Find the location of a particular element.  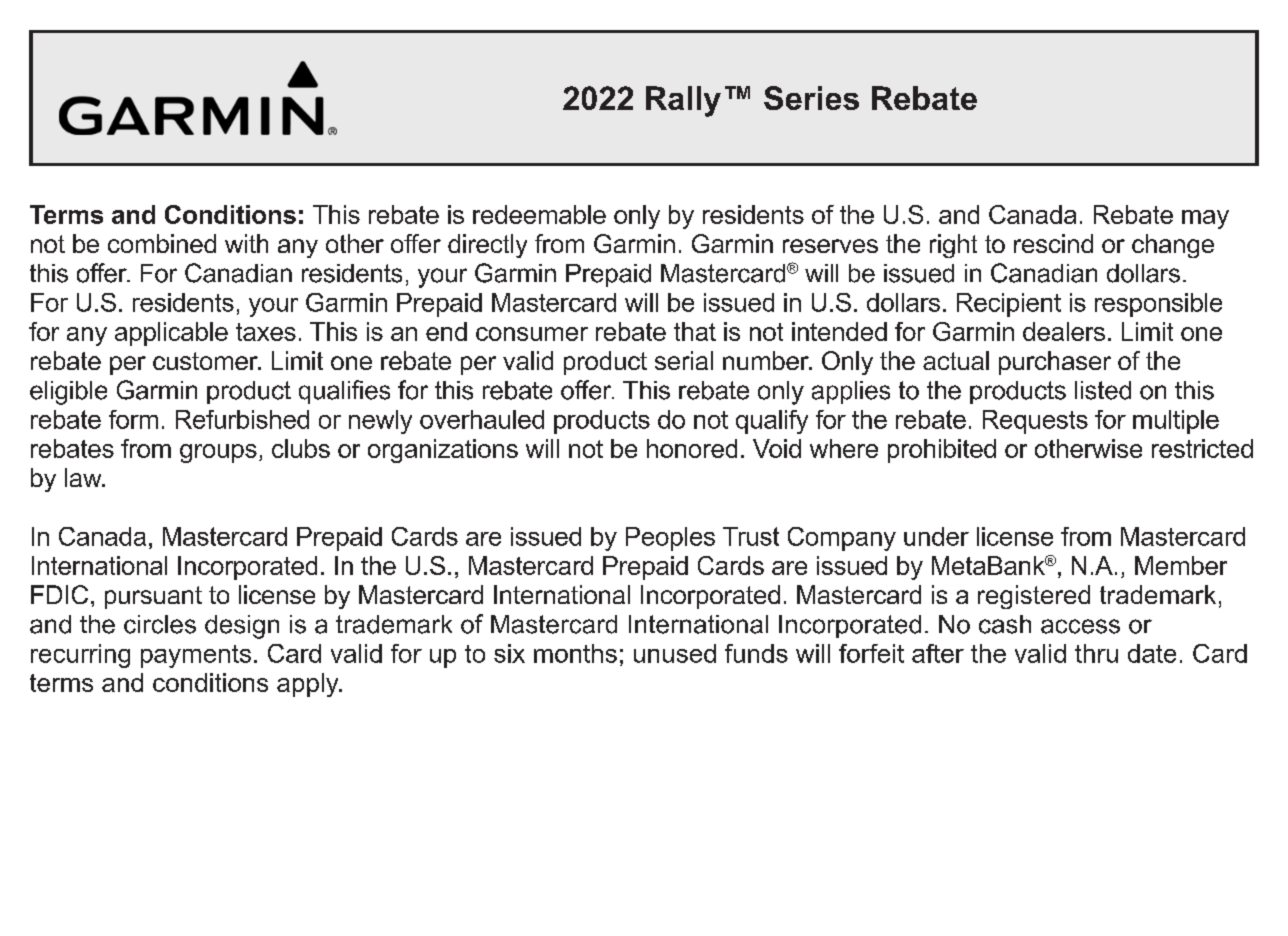

may is located at coordinates (1205, 219).
